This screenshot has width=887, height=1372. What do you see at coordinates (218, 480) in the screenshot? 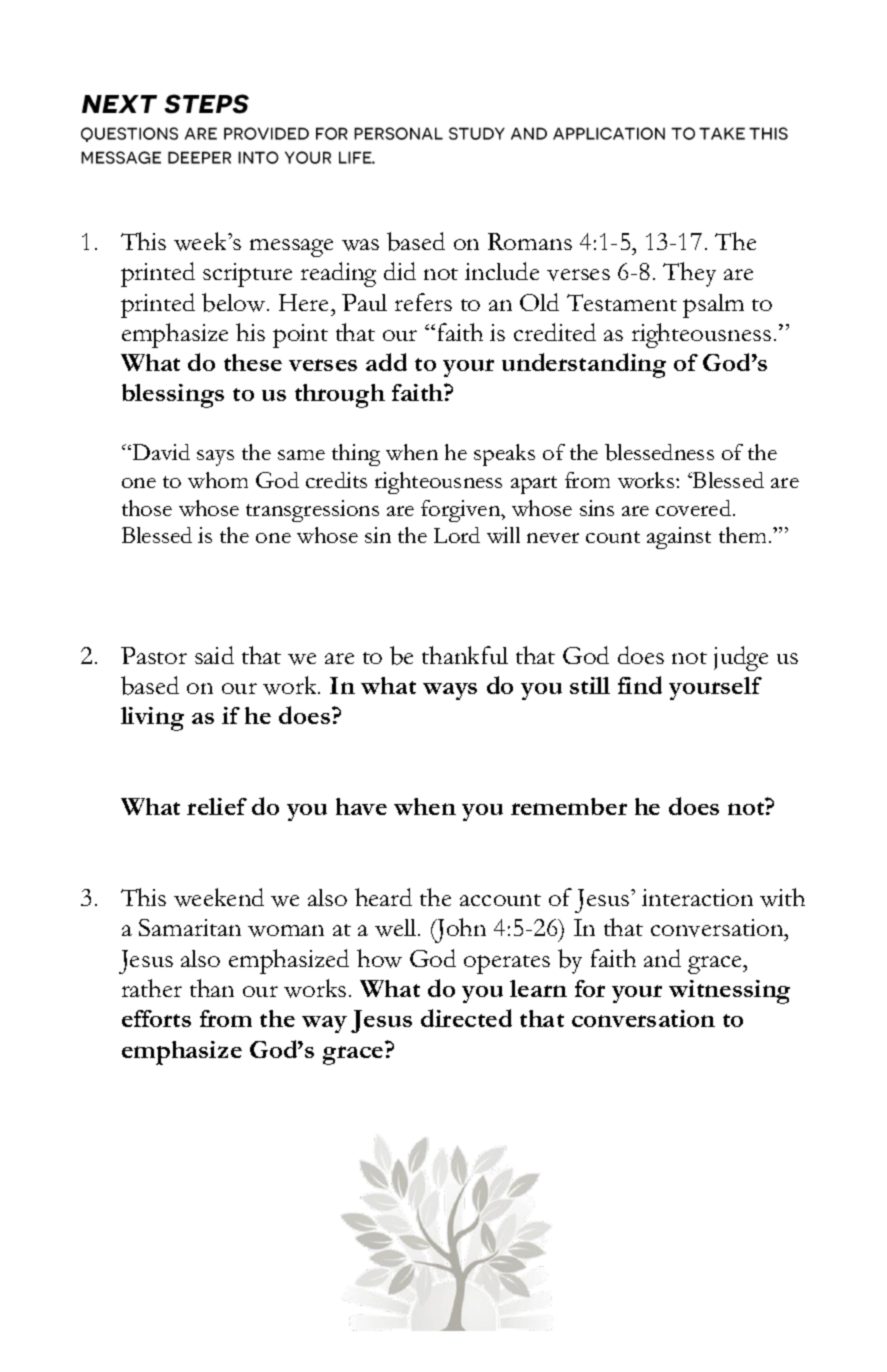
I see `whom` at bounding box center [218, 480].
